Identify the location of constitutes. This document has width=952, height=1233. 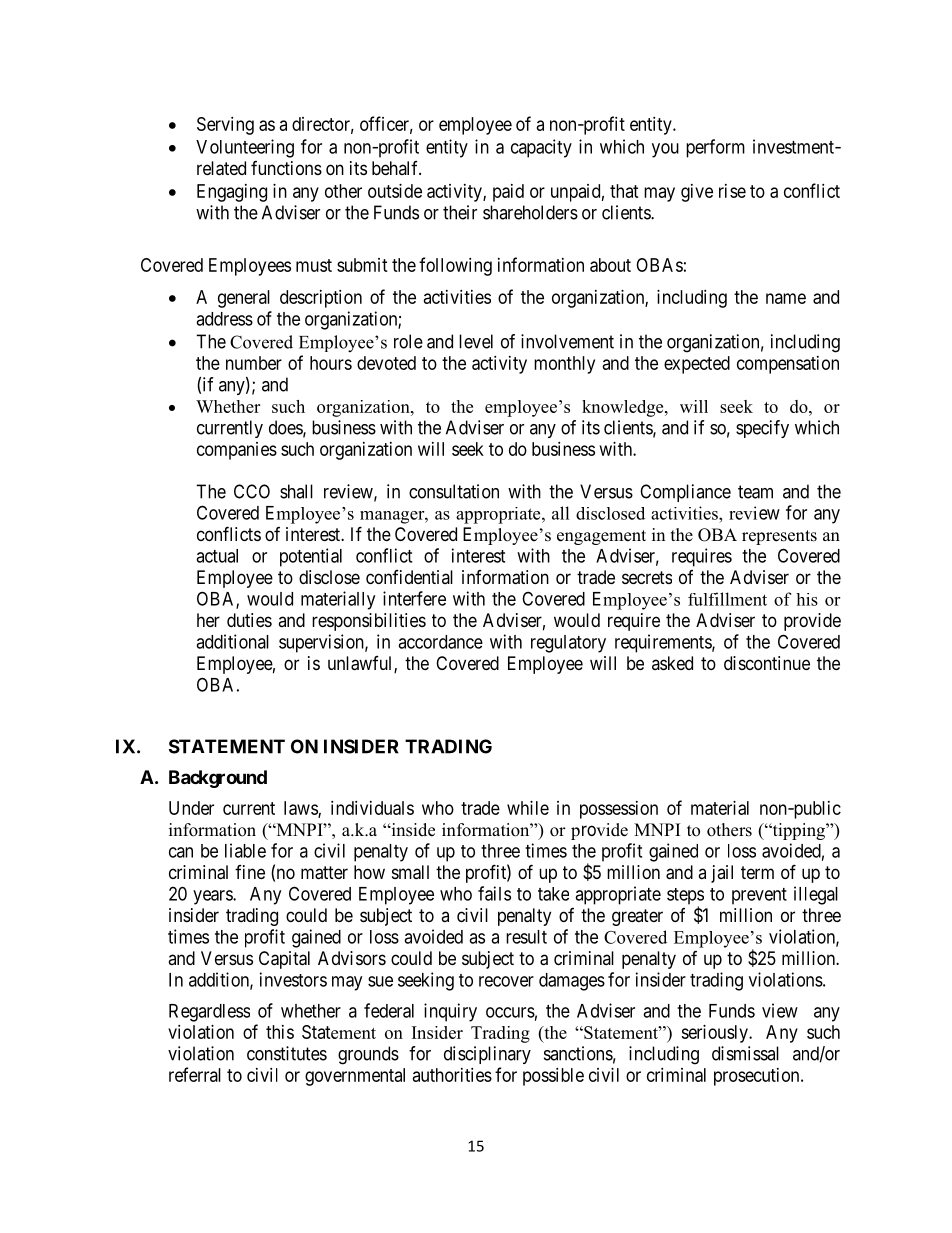
(287, 1053).
